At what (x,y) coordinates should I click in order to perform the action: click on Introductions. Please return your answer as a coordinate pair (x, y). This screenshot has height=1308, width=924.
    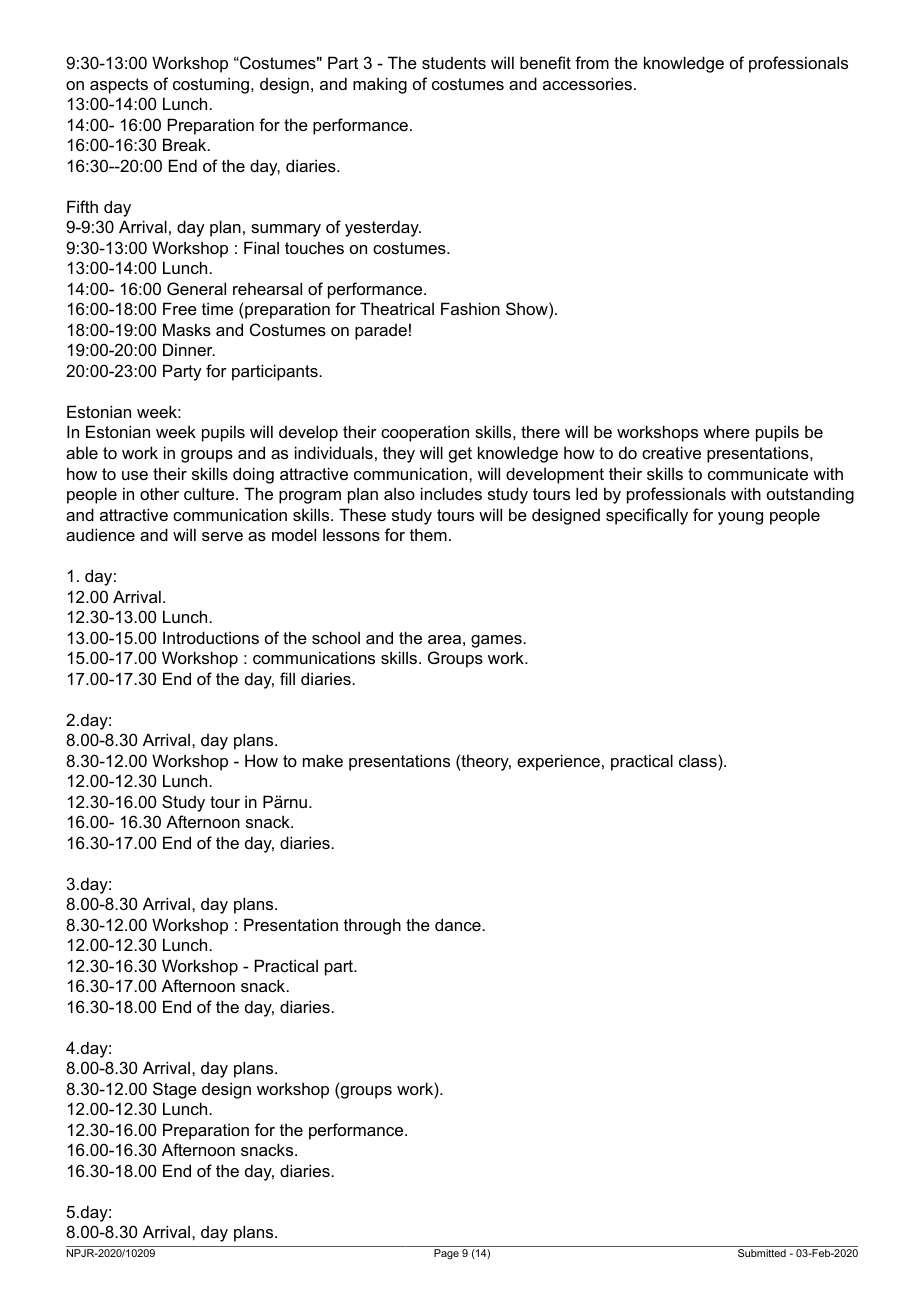
    Looking at the image, I should click on (211, 637).
